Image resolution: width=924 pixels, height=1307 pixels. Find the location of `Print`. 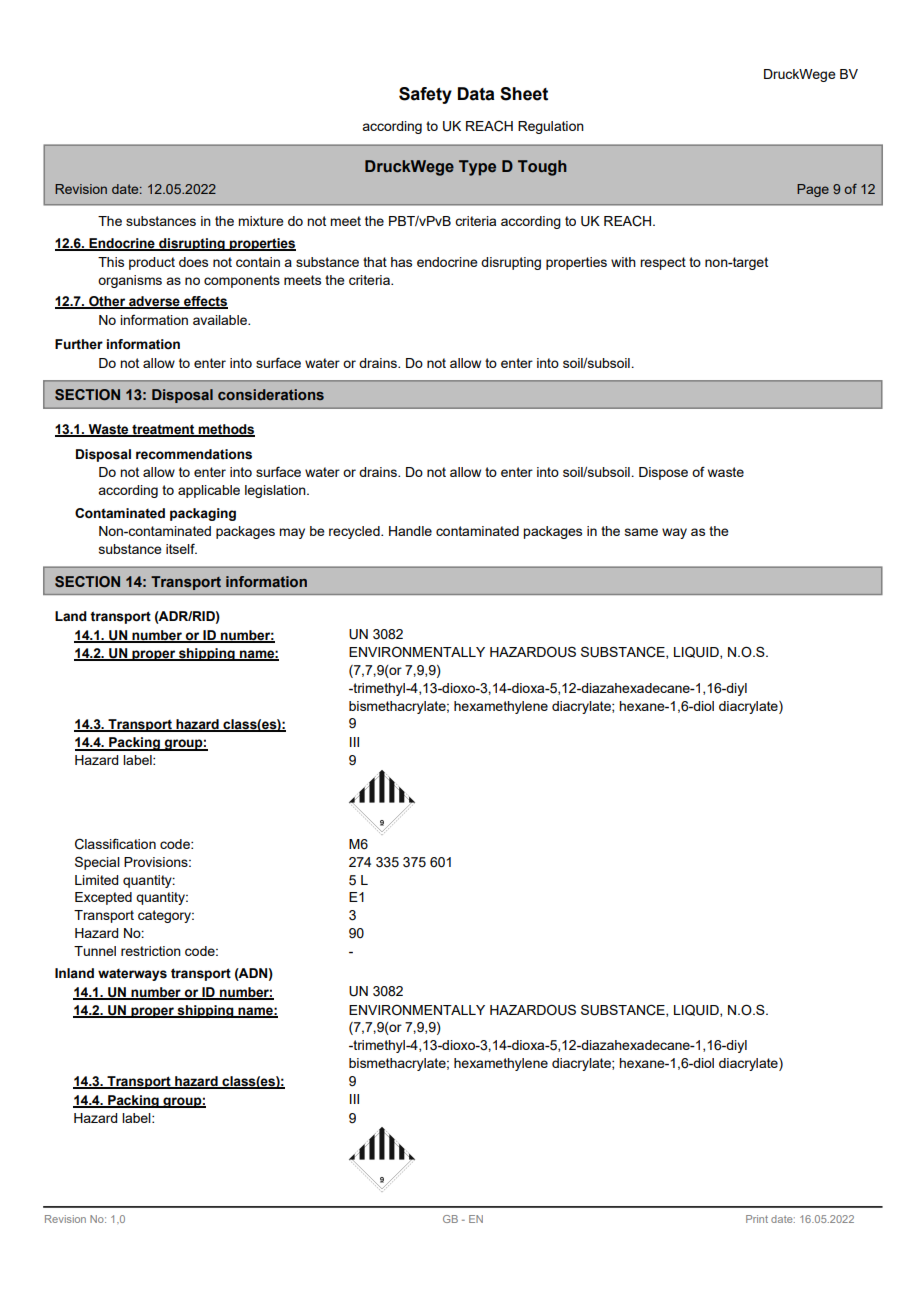

Print is located at coordinates (757, 1219).
